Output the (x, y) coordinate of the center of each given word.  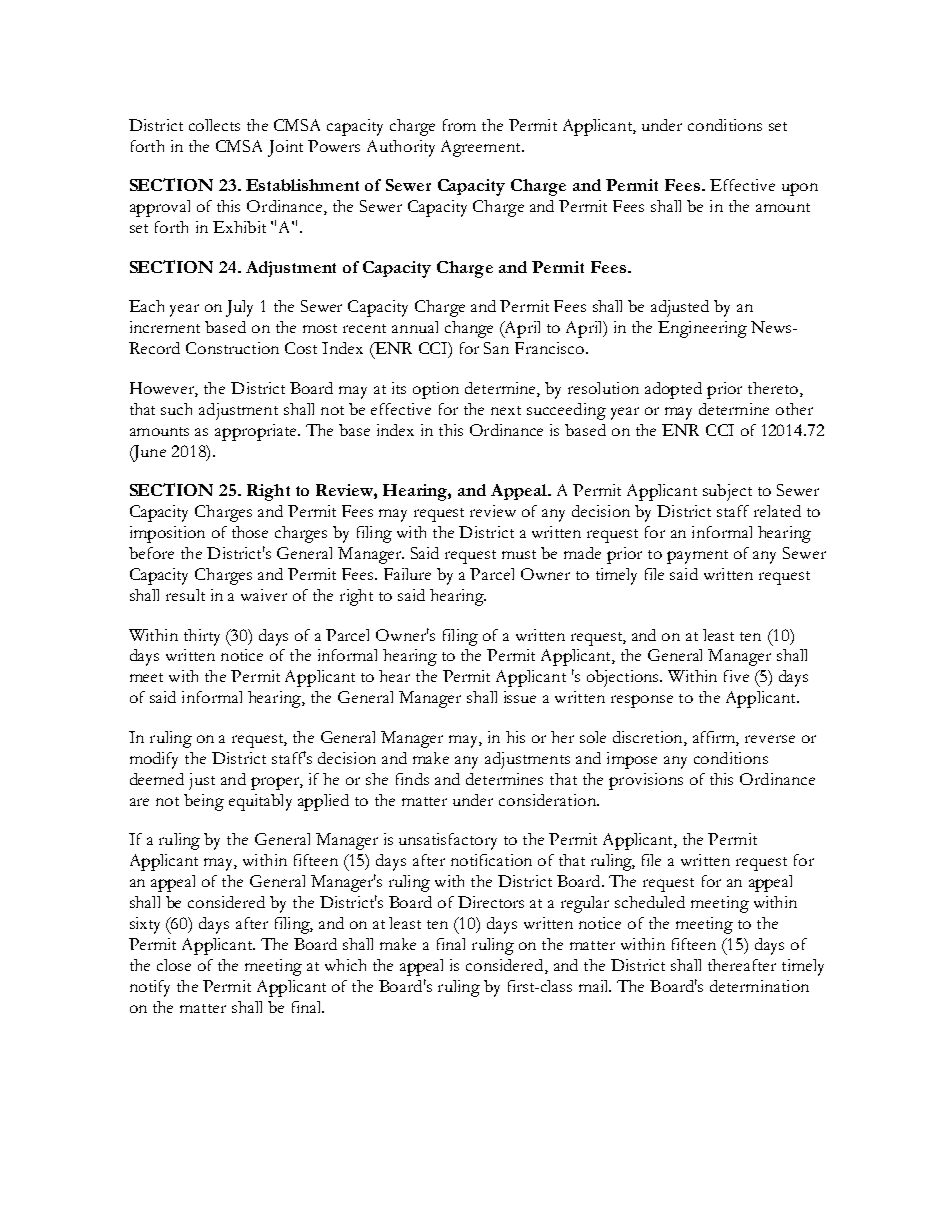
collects (214, 125)
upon (800, 189)
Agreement (482, 148)
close (174, 965)
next (506, 410)
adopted (673, 390)
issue (520, 697)
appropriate (257, 432)
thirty (202, 637)
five (736, 676)
